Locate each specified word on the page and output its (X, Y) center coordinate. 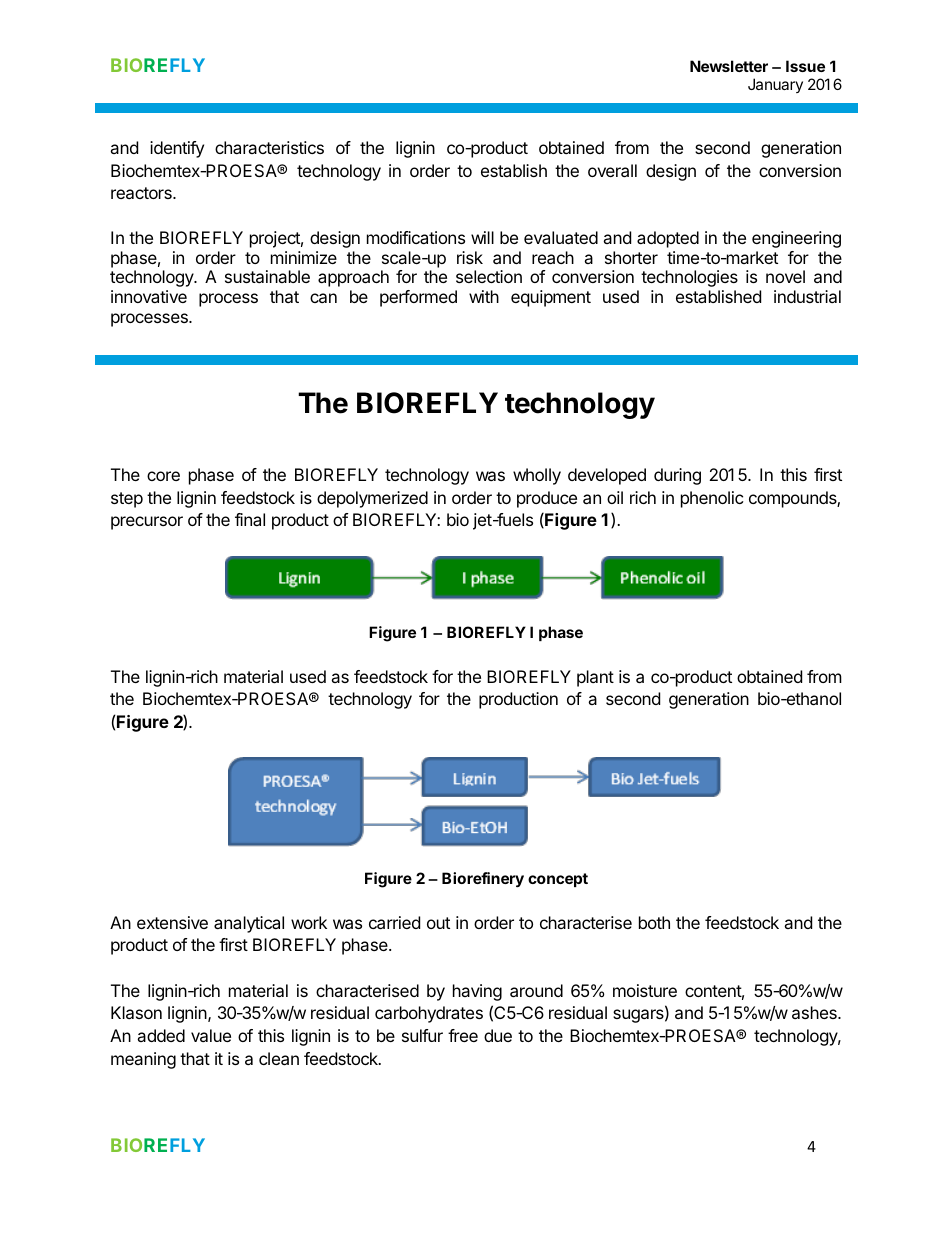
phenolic (712, 499)
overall (612, 170)
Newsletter (729, 66)
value (211, 1035)
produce (547, 499)
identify (177, 149)
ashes (815, 1012)
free (463, 1035)
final (250, 519)
